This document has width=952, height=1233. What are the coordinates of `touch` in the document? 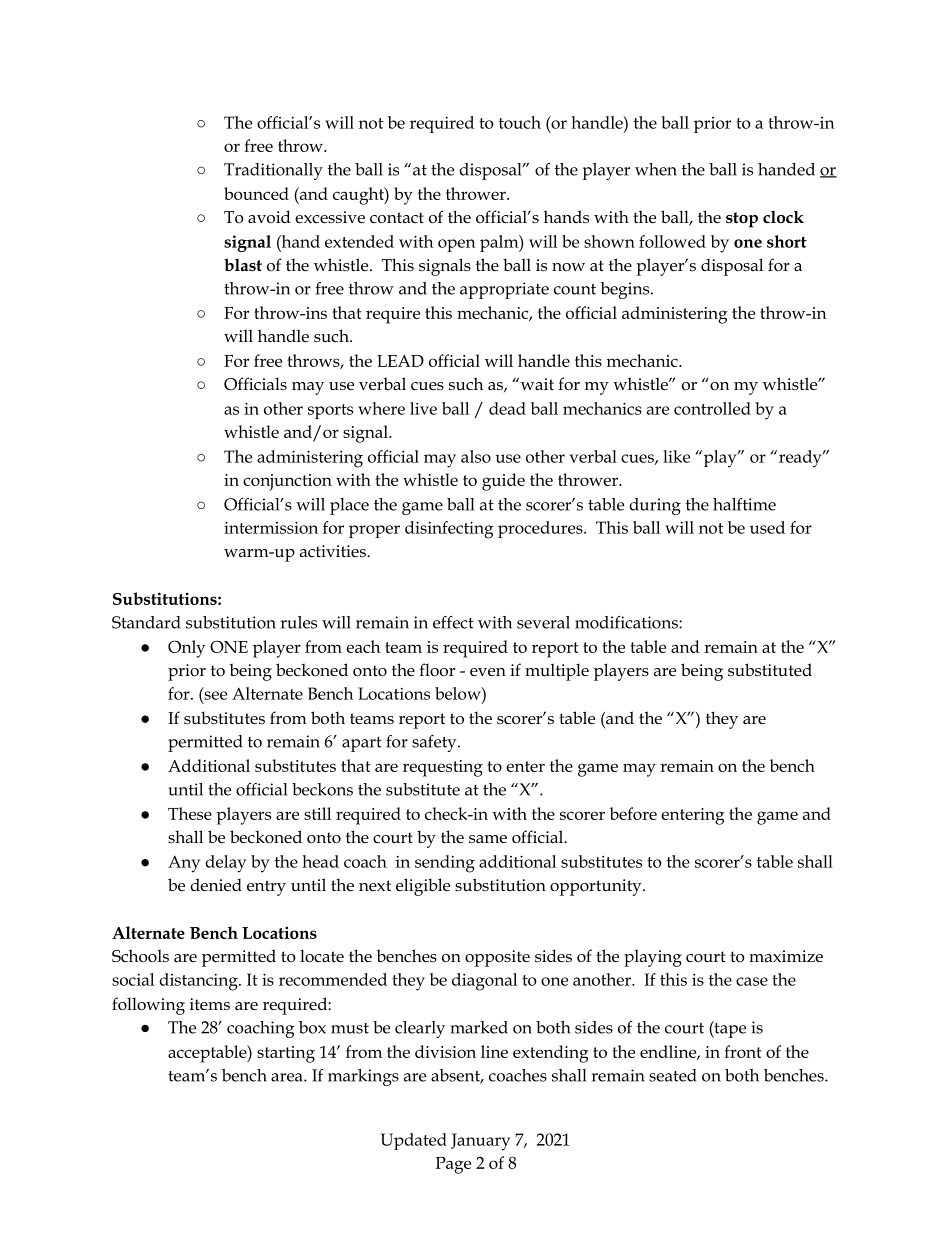 It's located at (520, 122).
